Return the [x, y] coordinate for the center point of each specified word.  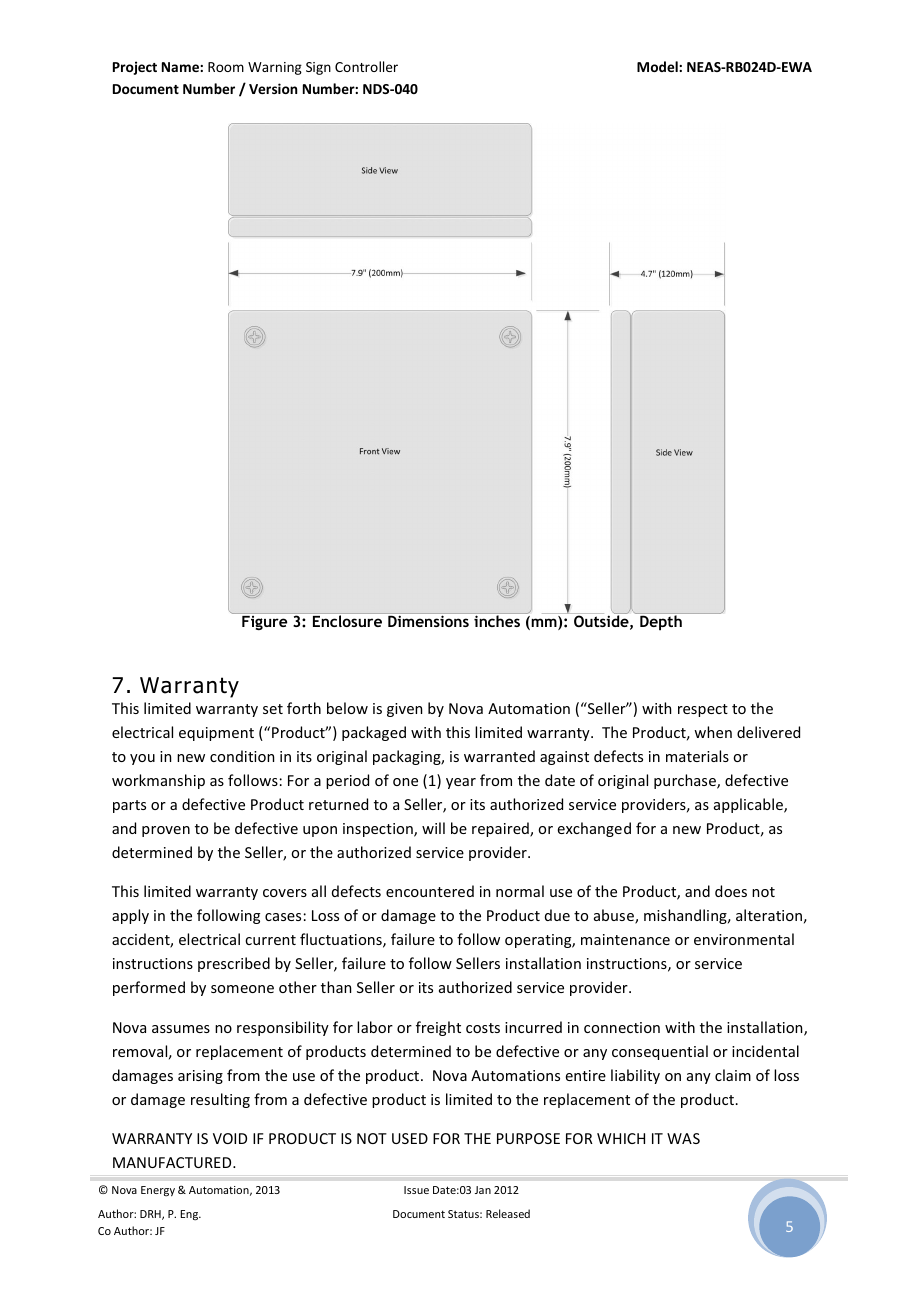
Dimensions [428, 621]
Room [226, 67]
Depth [661, 621]
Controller [366, 66]
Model [658, 66]
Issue [416, 1190]
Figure [264, 623]
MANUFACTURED [173, 1162]
